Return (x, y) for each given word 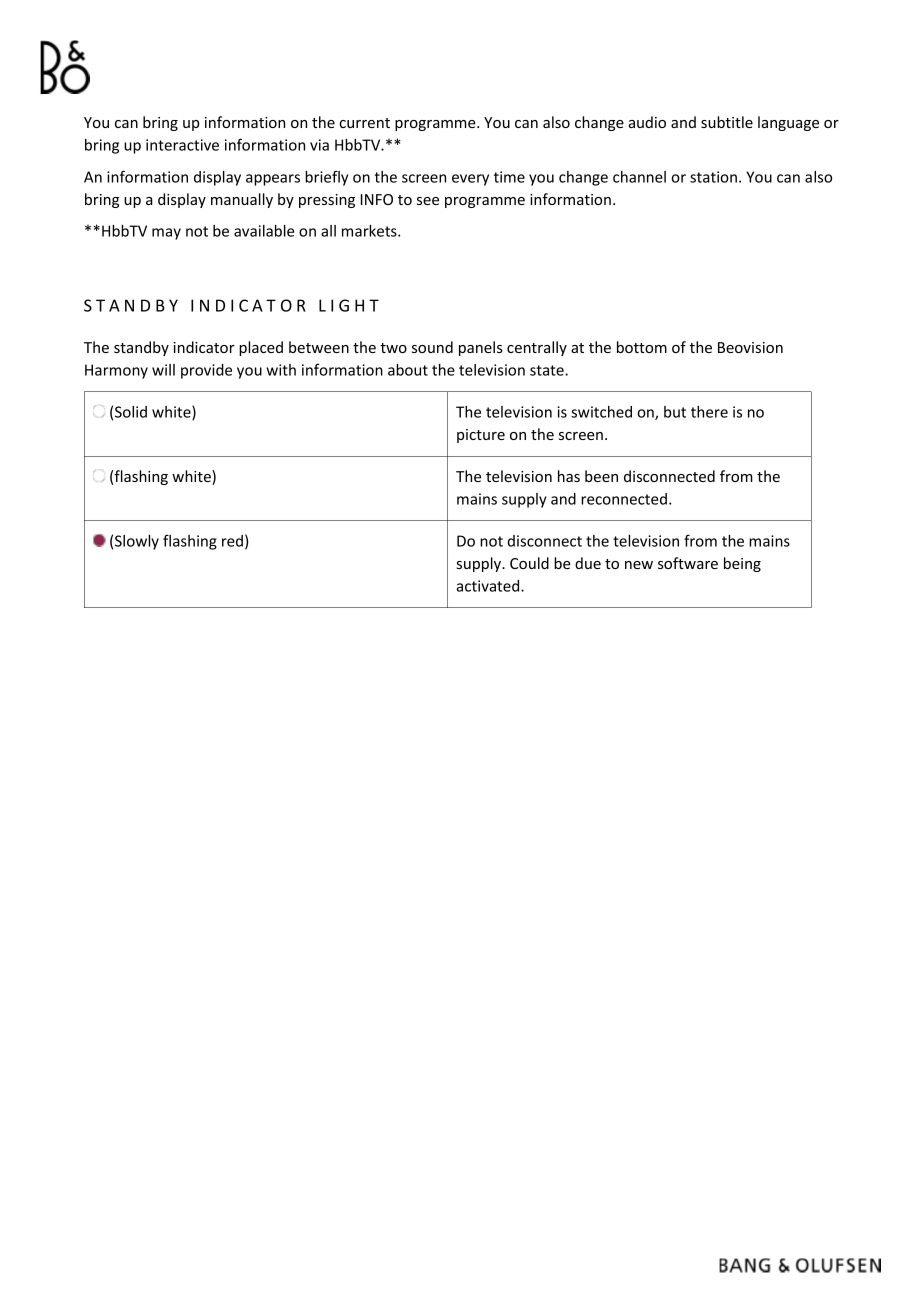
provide (206, 371)
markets (370, 231)
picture (481, 436)
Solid (131, 412)
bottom (642, 347)
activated (489, 586)
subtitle (727, 122)
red (232, 541)
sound (432, 347)
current (364, 123)
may (166, 234)
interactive (182, 145)
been (601, 476)
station (713, 177)
